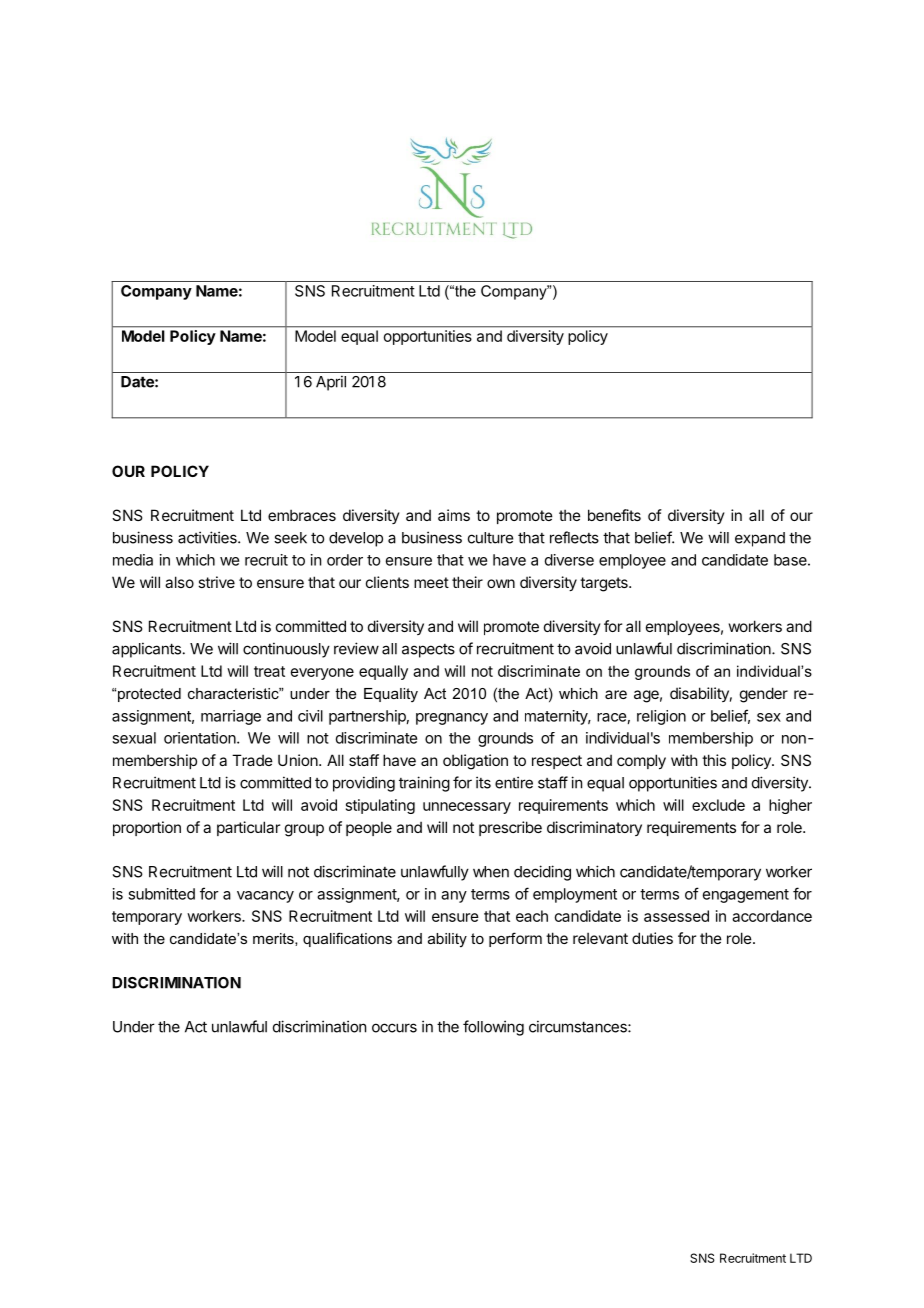 The height and width of the screenshot is (1308, 924). Describe the element at coordinates (493, 1028) in the screenshot. I see `following` at that location.
